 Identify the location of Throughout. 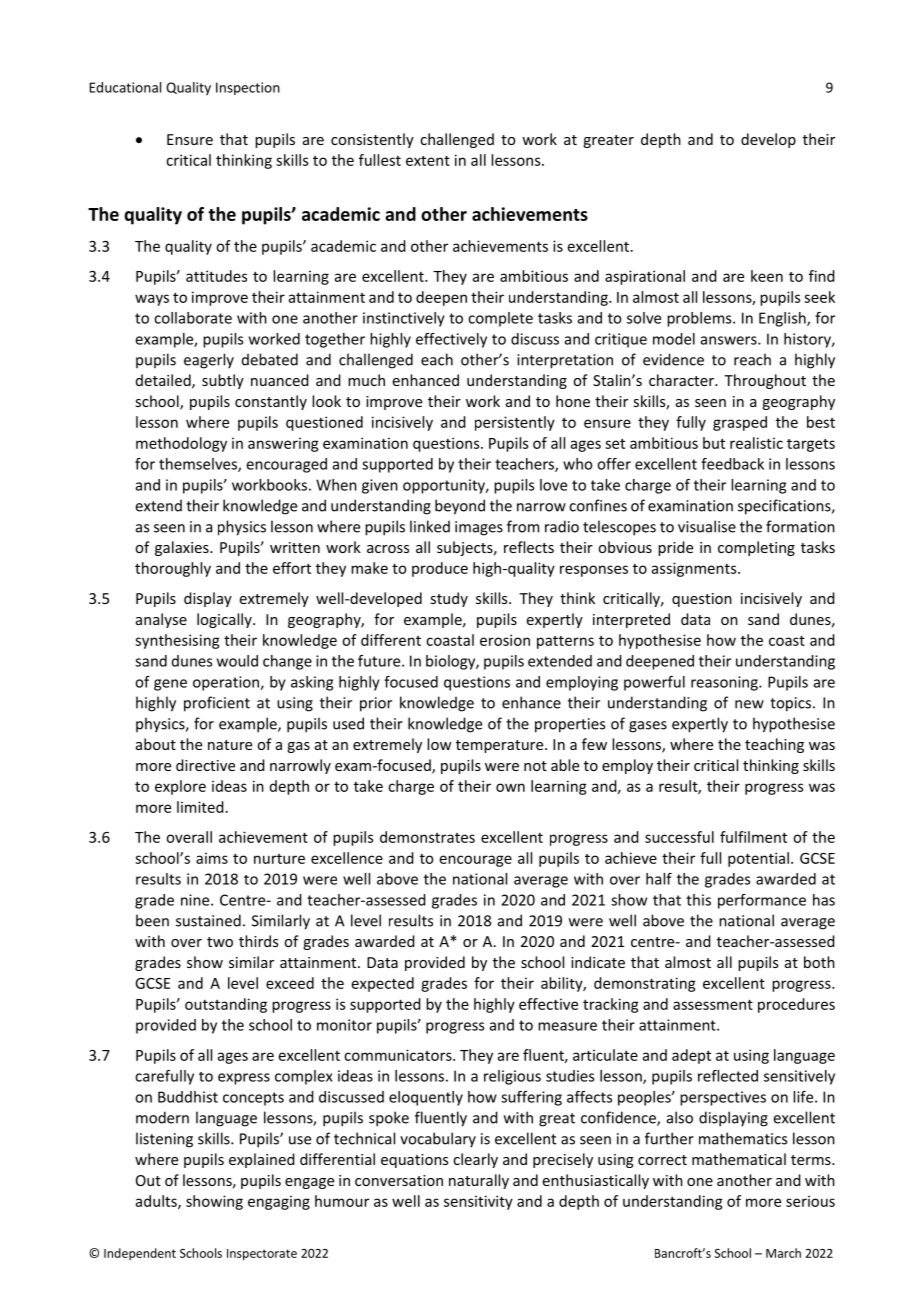
(765, 381).
